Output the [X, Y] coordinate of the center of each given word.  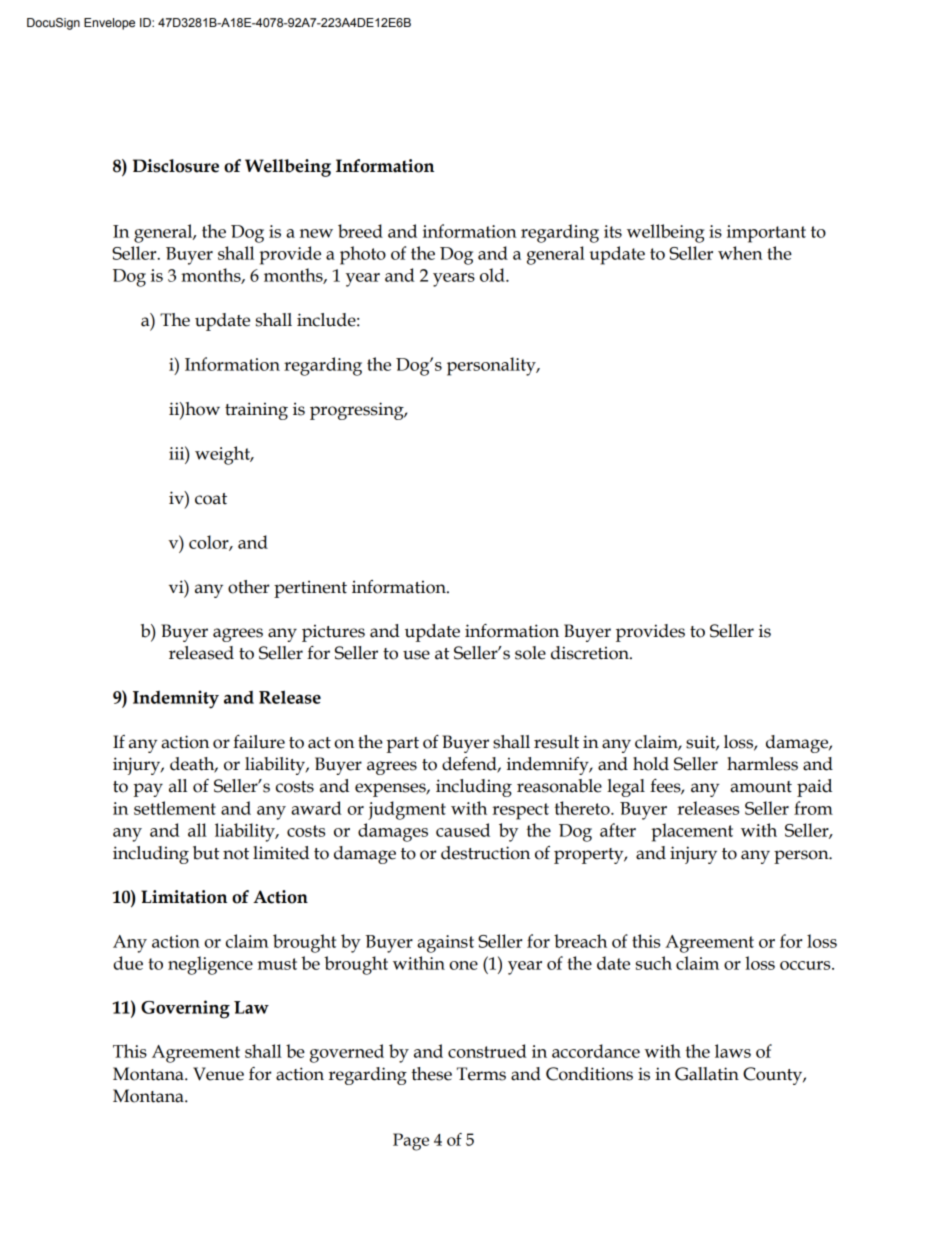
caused [463, 830]
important [766, 234]
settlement [175, 808]
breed [360, 231]
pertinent [310, 589]
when [740, 253]
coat [211, 499]
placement [692, 832]
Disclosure [176, 166]
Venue [218, 1074]
